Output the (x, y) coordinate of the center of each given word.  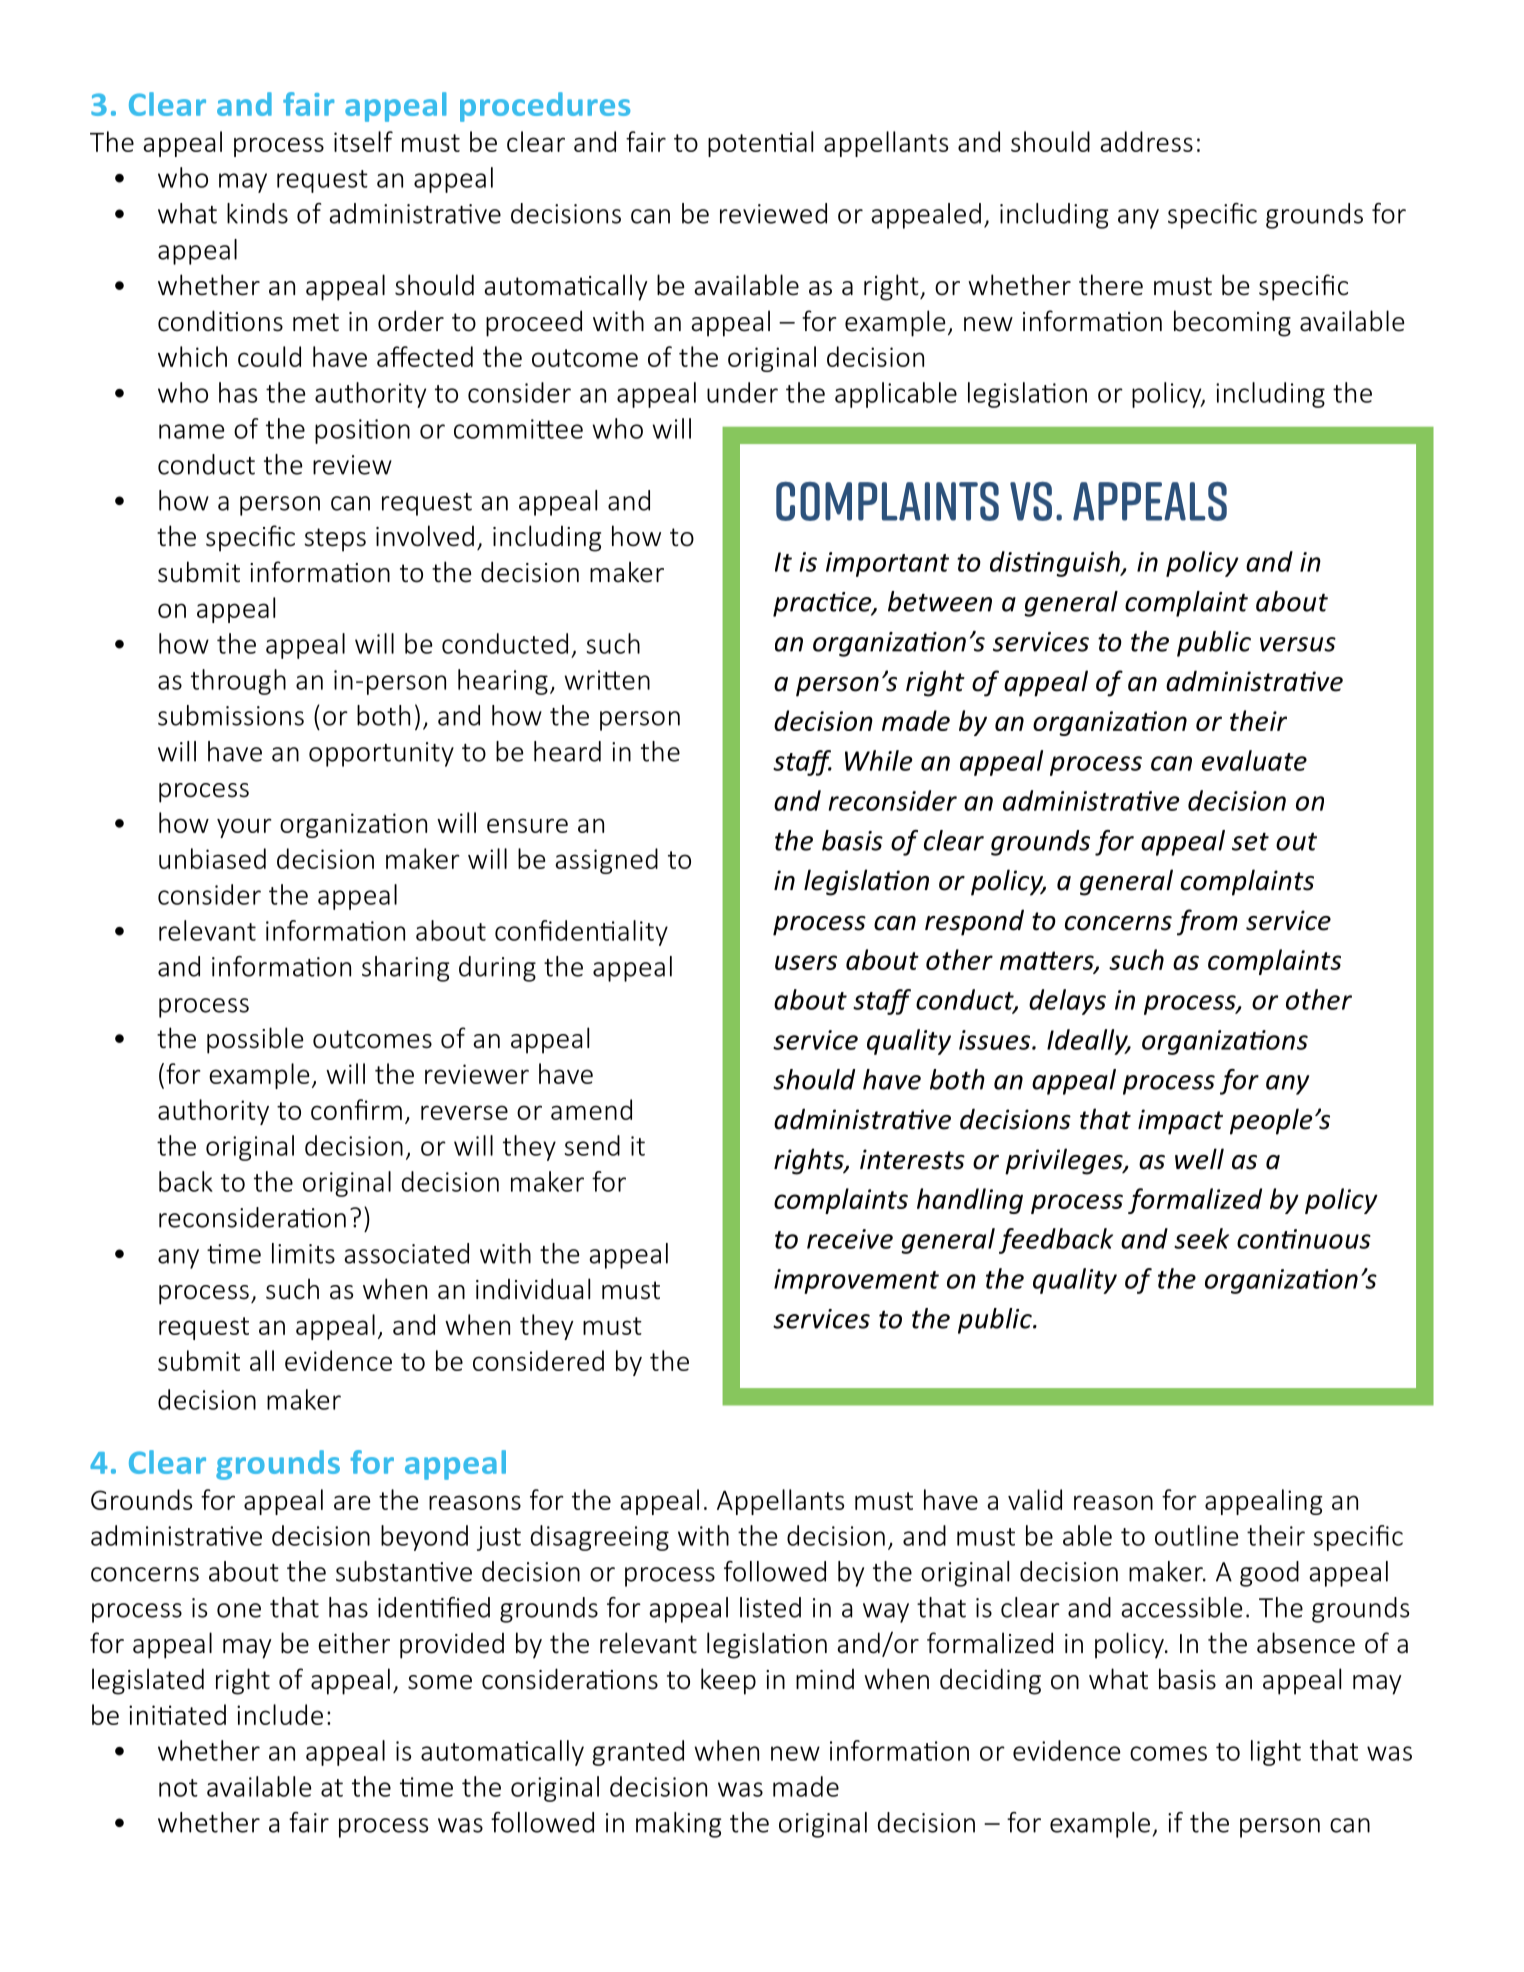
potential (760, 144)
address (1146, 141)
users (806, 962)
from (1207, 922)
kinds (257, 213)
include (280, 1714)
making (678, 1825)
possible (255, 1040)
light (1276, 1753)
